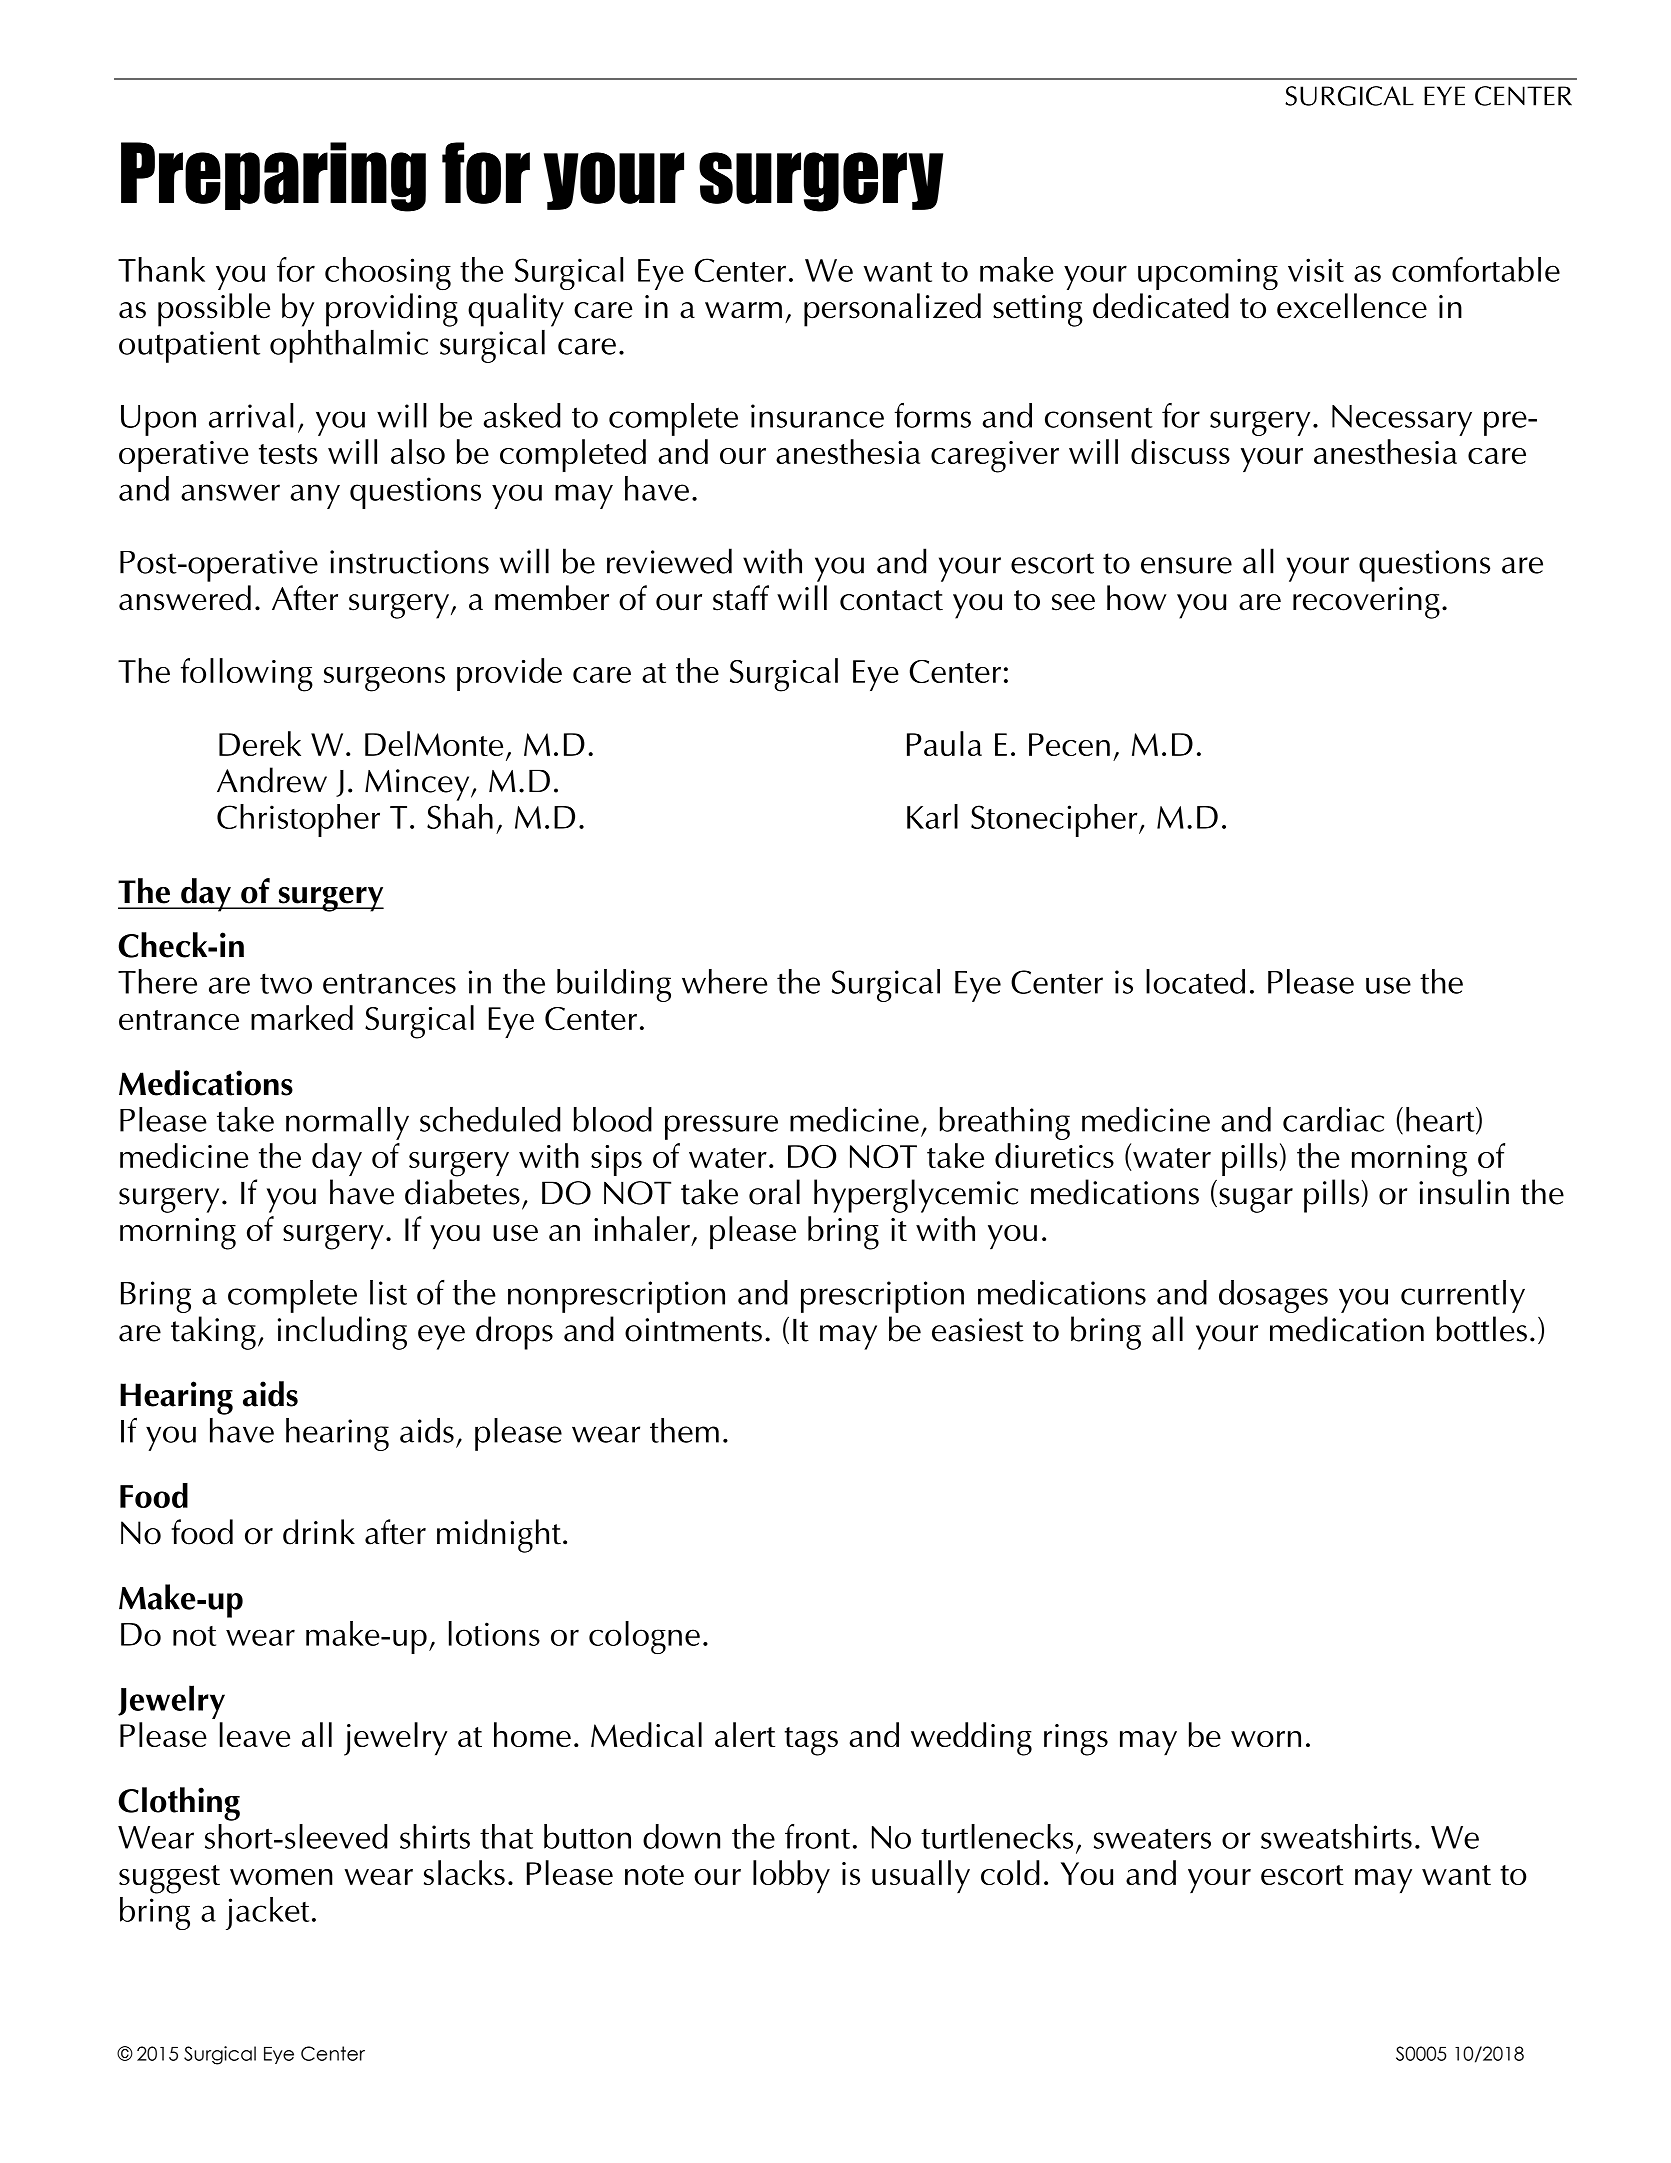 The width and height of the image is (1671, 2163). I want to click on dosages, so click(1273, 1296).
